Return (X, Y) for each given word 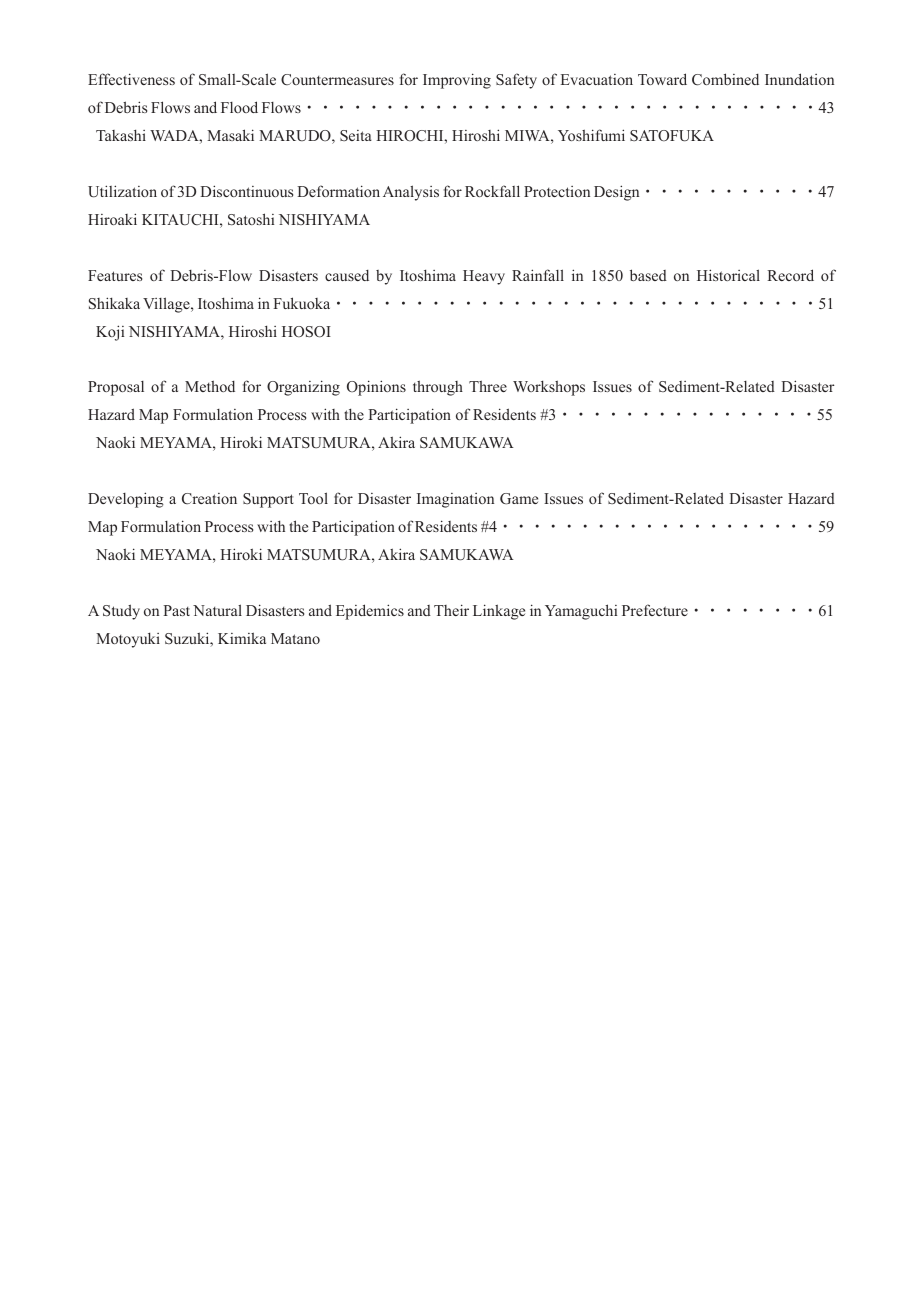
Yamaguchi (581, 612)
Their (451, 610)
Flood (239, 107)
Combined (725, 79)
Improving (457, 81)
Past (176, 610)
